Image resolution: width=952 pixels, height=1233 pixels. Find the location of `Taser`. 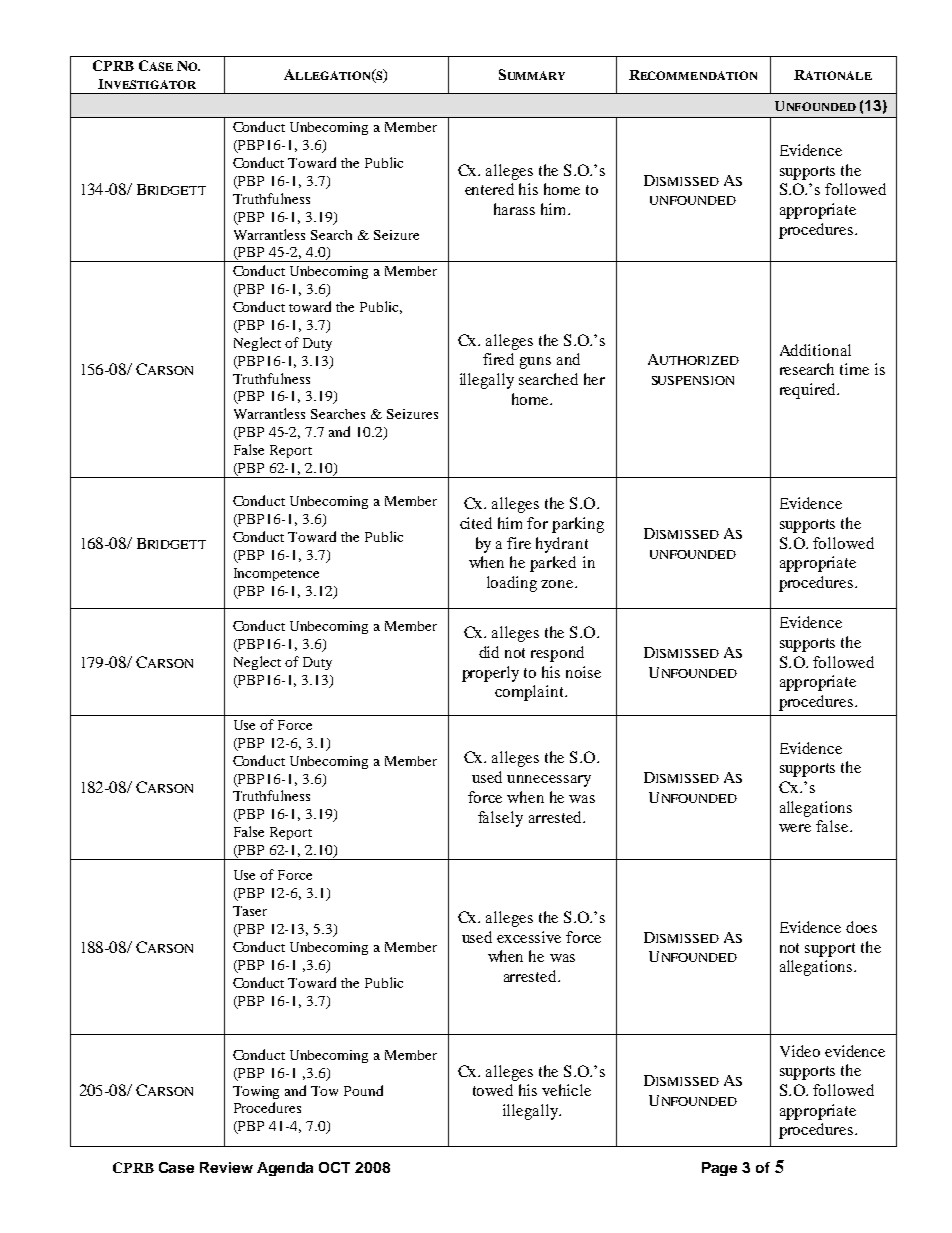

Taser is located at coordinates (250, 911).
